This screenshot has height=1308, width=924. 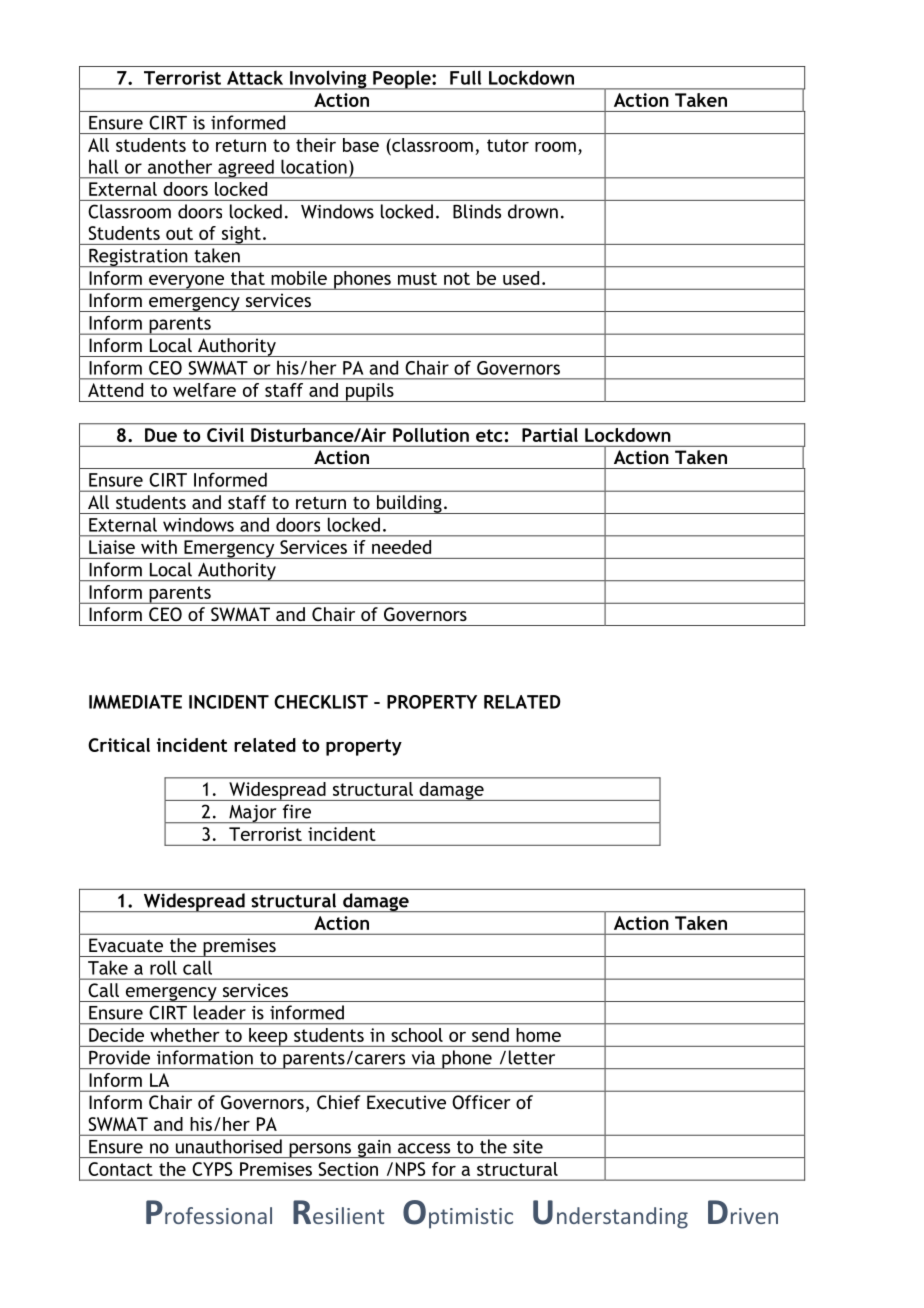 What do you see at coordinates (489, 435) in the screenshot?
I see `etc` at bounding box center [489, 435].
